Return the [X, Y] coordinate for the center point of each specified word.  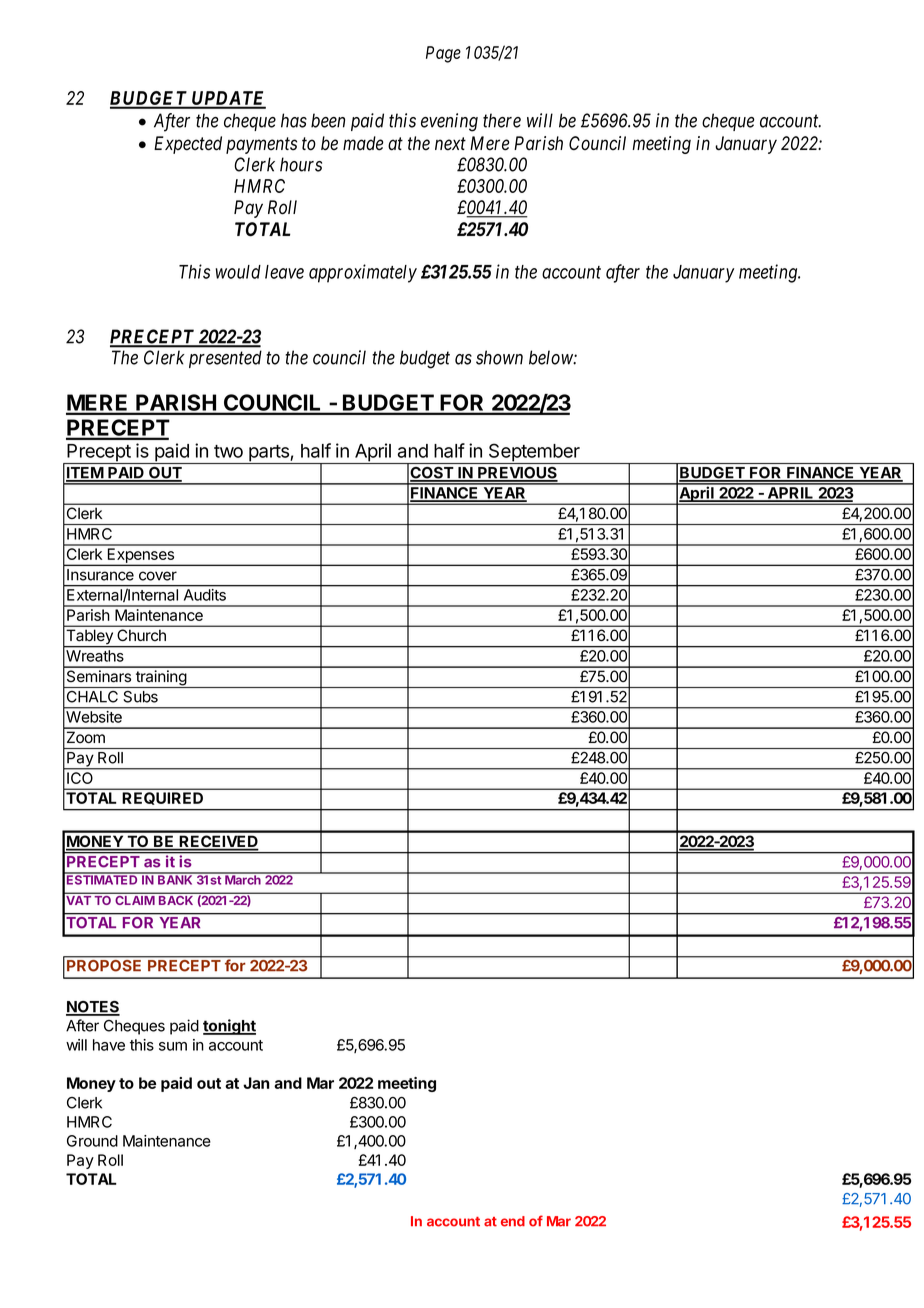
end [513, 1221]
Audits [205, 595]
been [328, 120]
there [502, 120]
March [243, 879]
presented [225, 359]
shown [499, 357]
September [534, 453]
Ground [92, 1141]
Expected [188, 145]
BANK [175, 879]
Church [142, 635]
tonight [229, 1027]
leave [284, 272]
